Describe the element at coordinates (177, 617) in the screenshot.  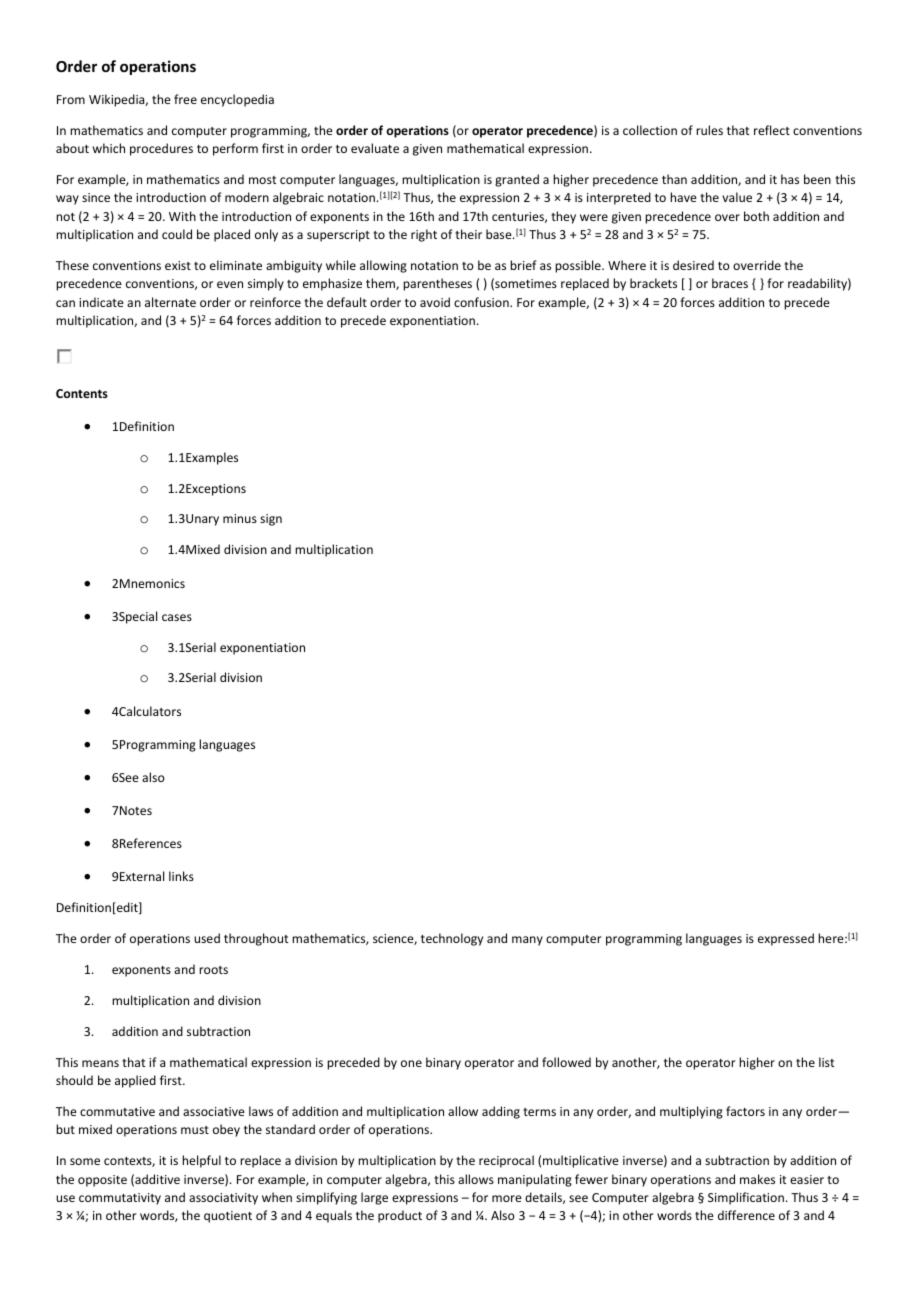
I see `cases` at that location.
